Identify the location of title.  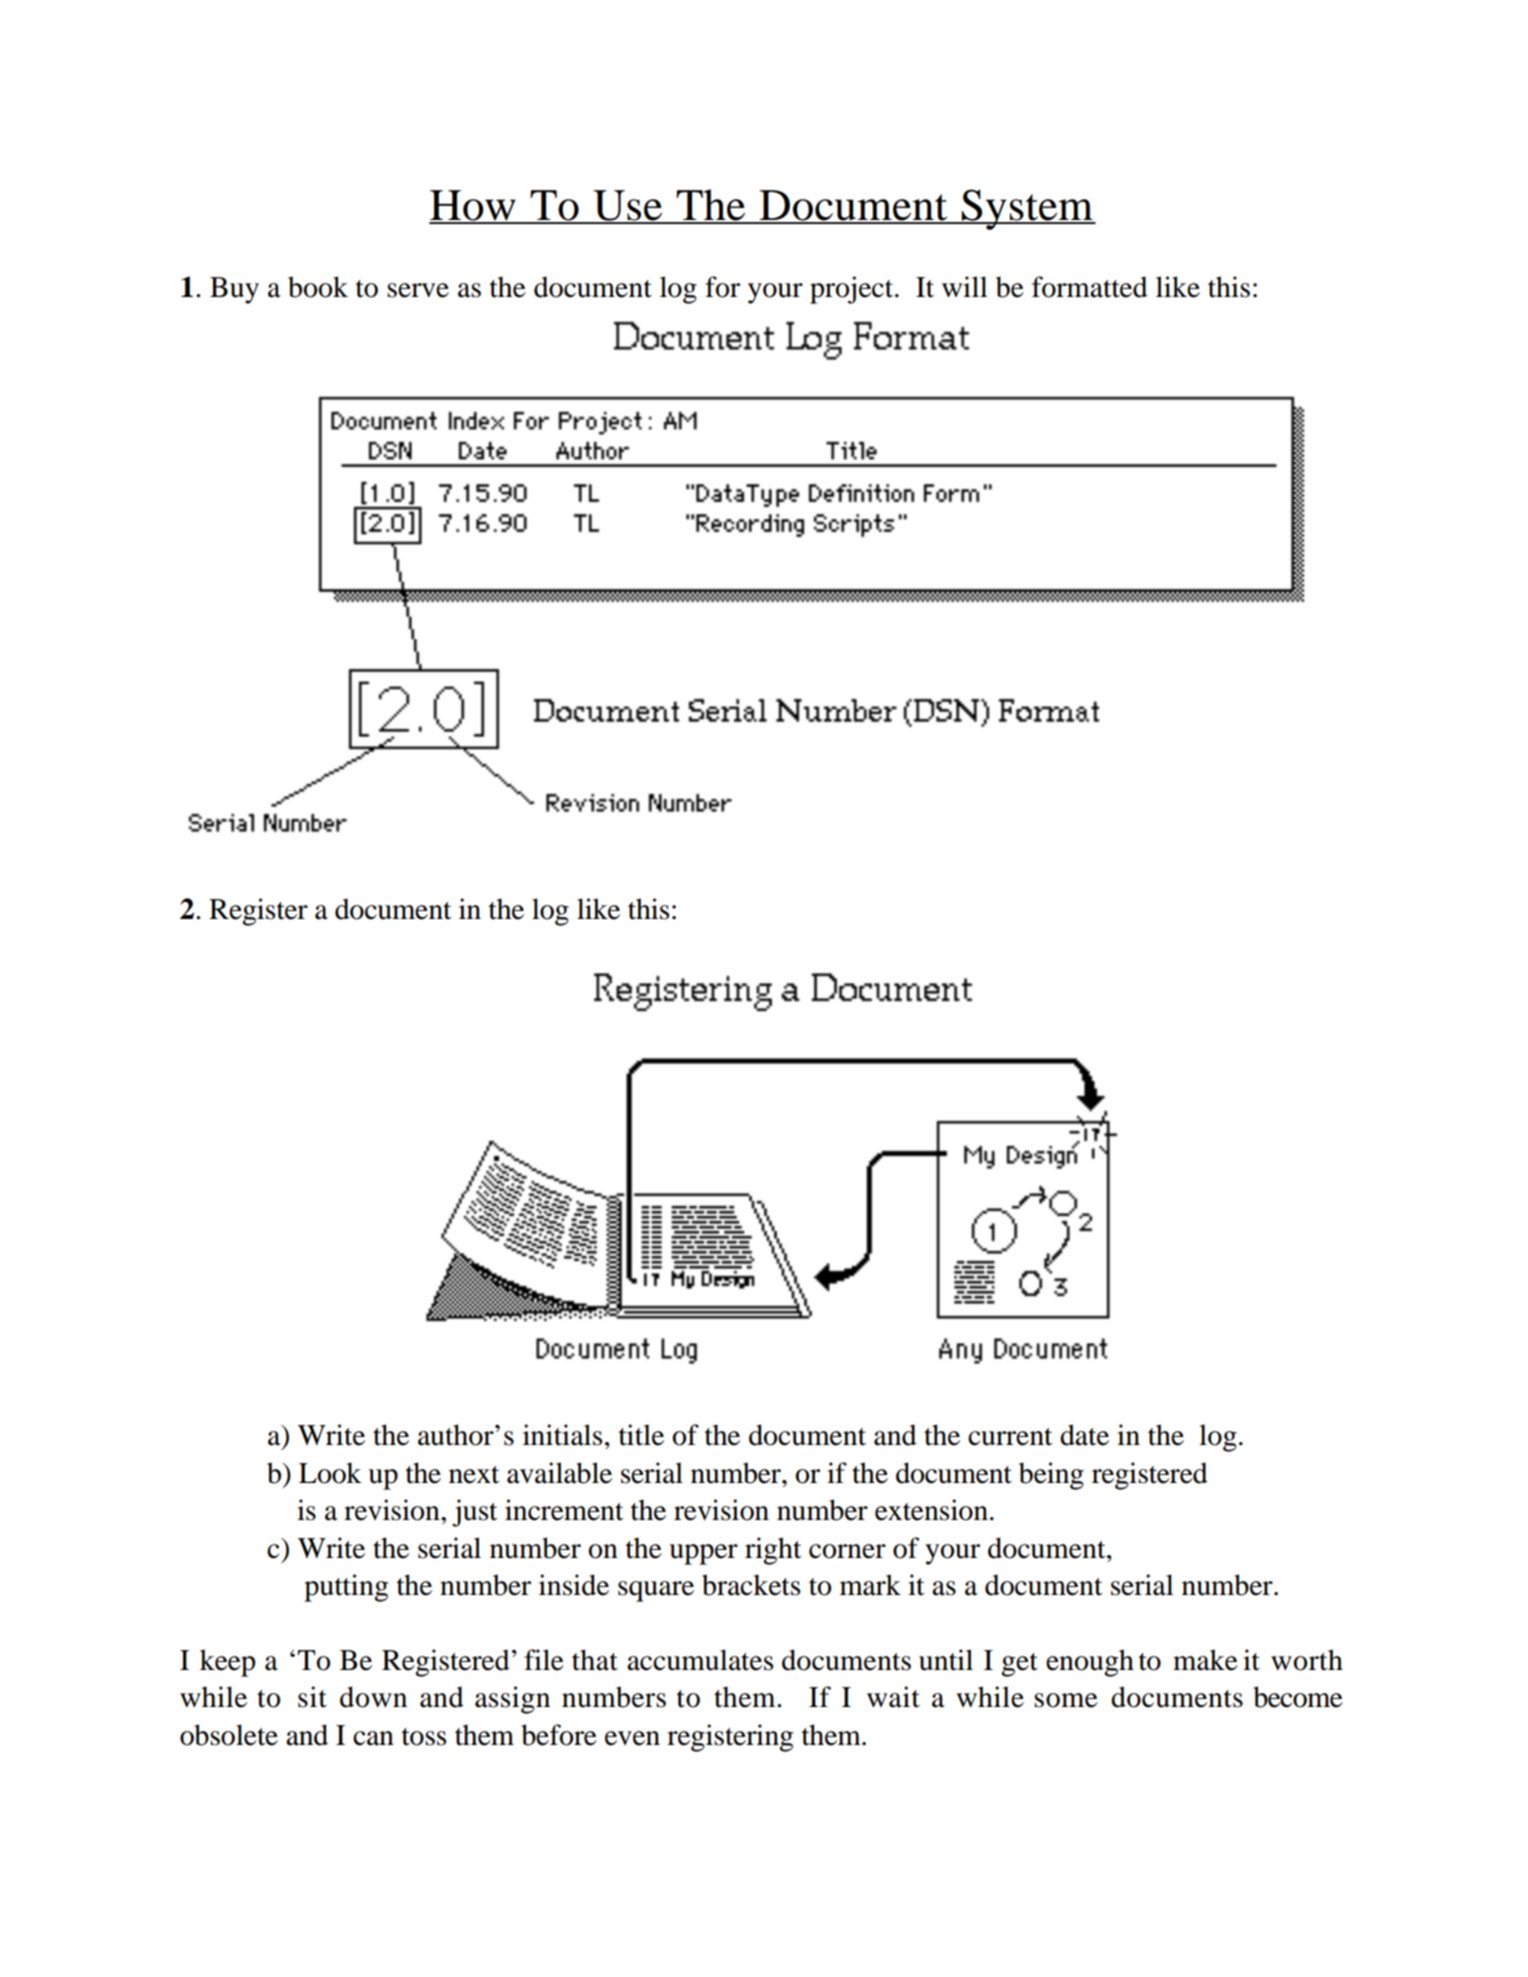
(641, 1435).
